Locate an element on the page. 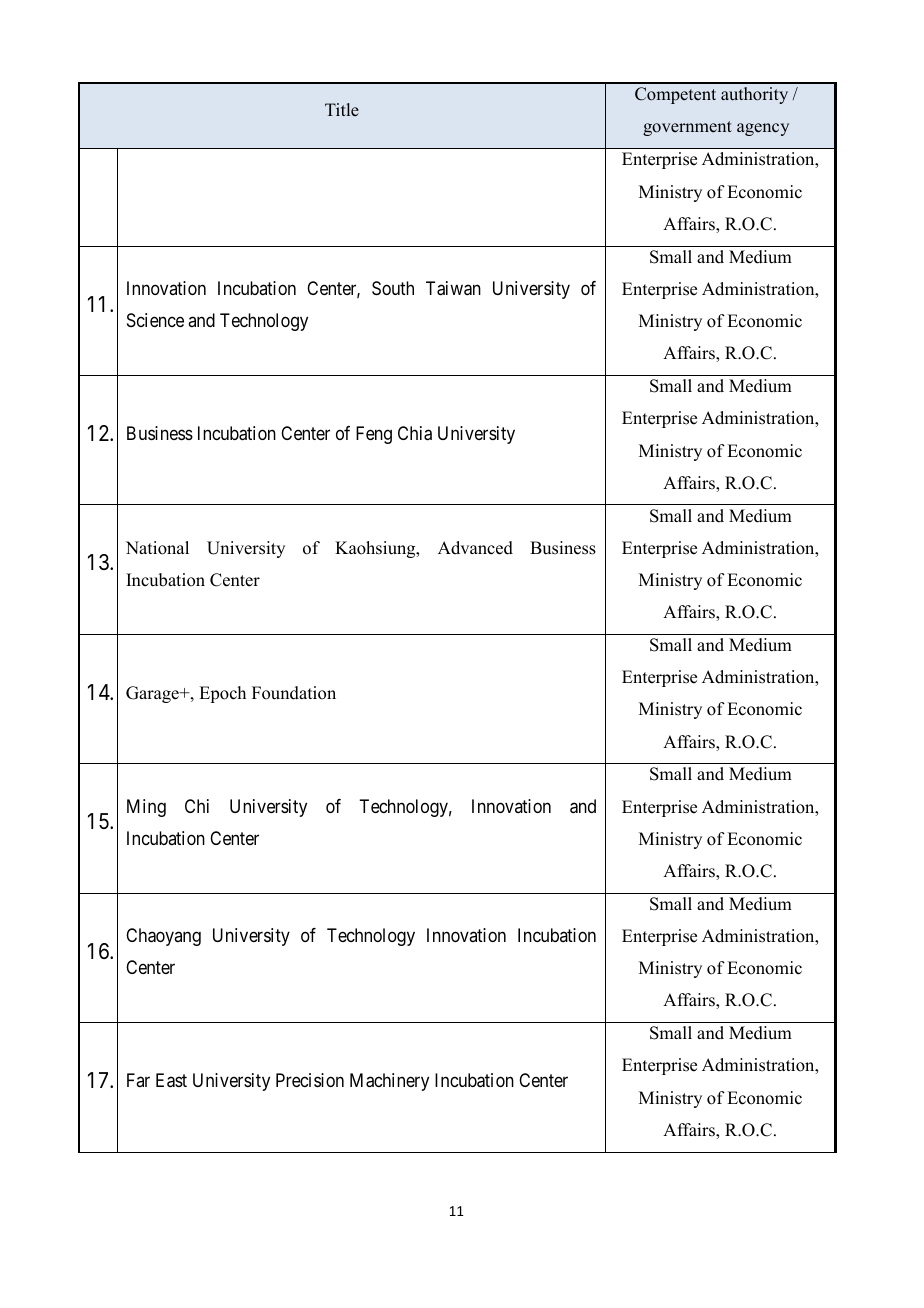 The width and height of the image is (924, 1308). government is located at coordinates (687, 128).
